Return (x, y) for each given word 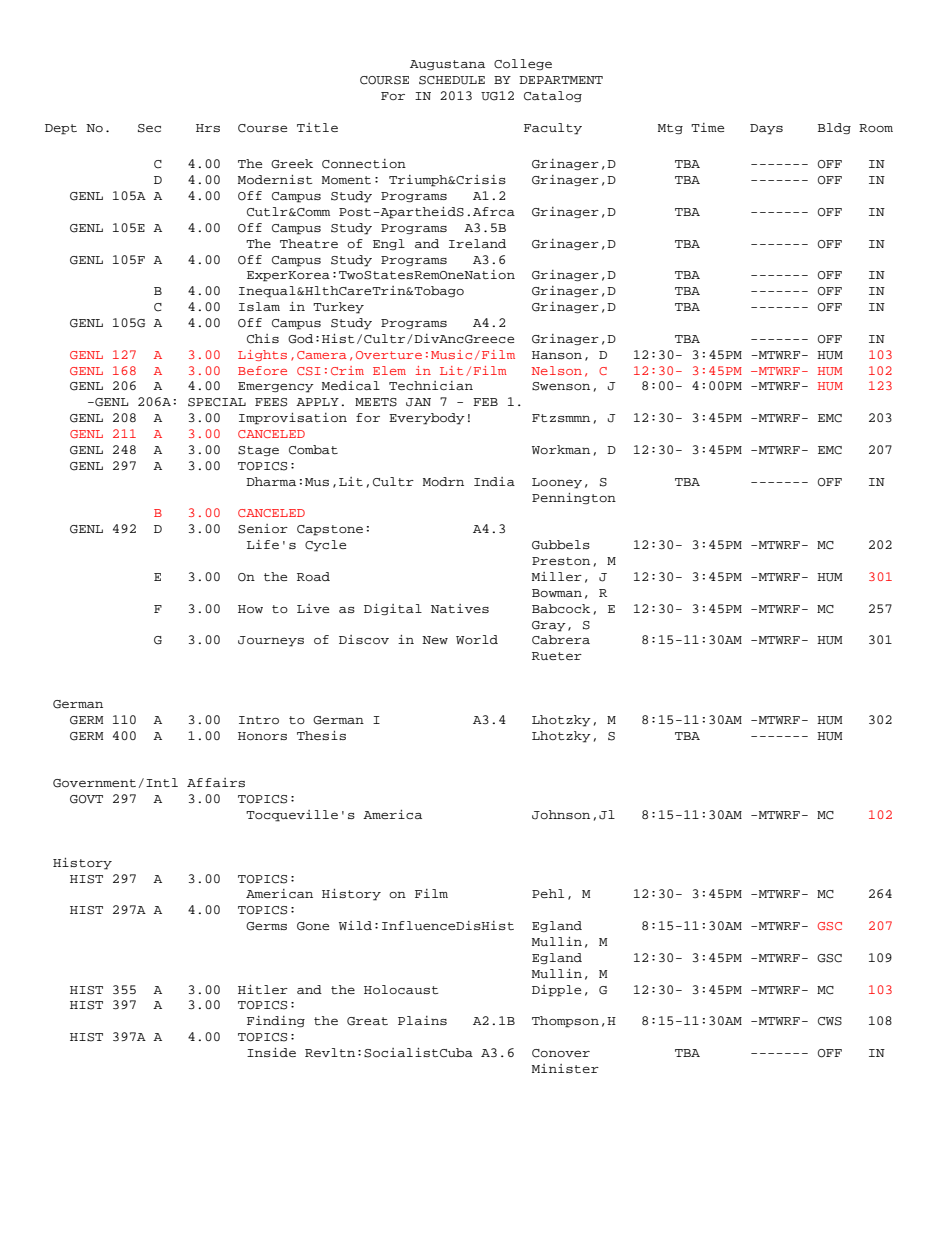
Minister (565, 1068)
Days (766, 129)
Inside (271, 1052)
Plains (422, 1020)
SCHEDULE (452, 80)
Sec (149, 128)
